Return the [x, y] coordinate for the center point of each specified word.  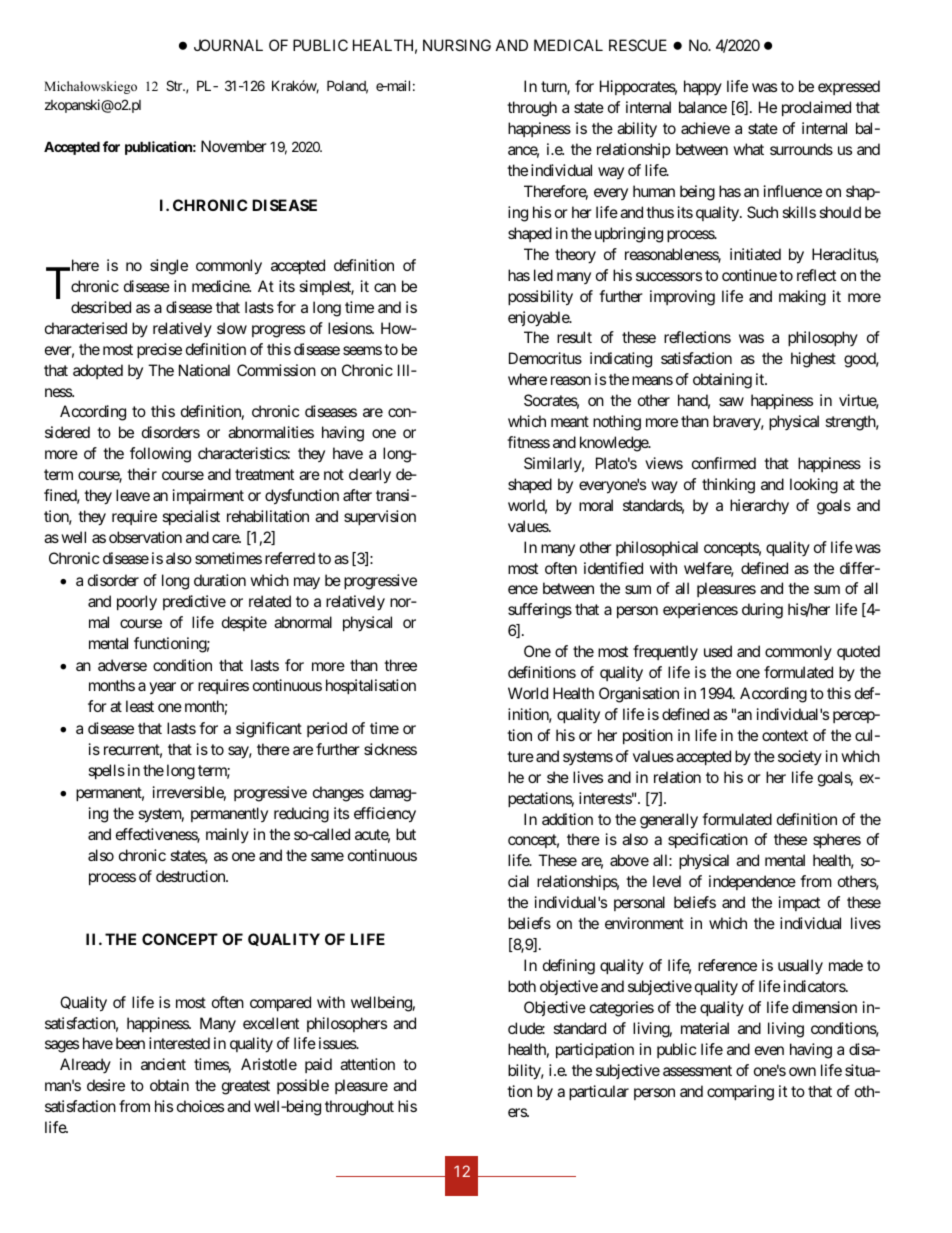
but [406, 834]
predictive [194, 602]
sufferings [540, 611]
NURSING [457, 45]
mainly [227, 835]
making [802, 298]
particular [599, 1092]
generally [669, 821]
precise [159, 350]
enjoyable [539, 319]
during [762, 611]
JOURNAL [228, 45]
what [748, 149]
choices [200, 1106]
